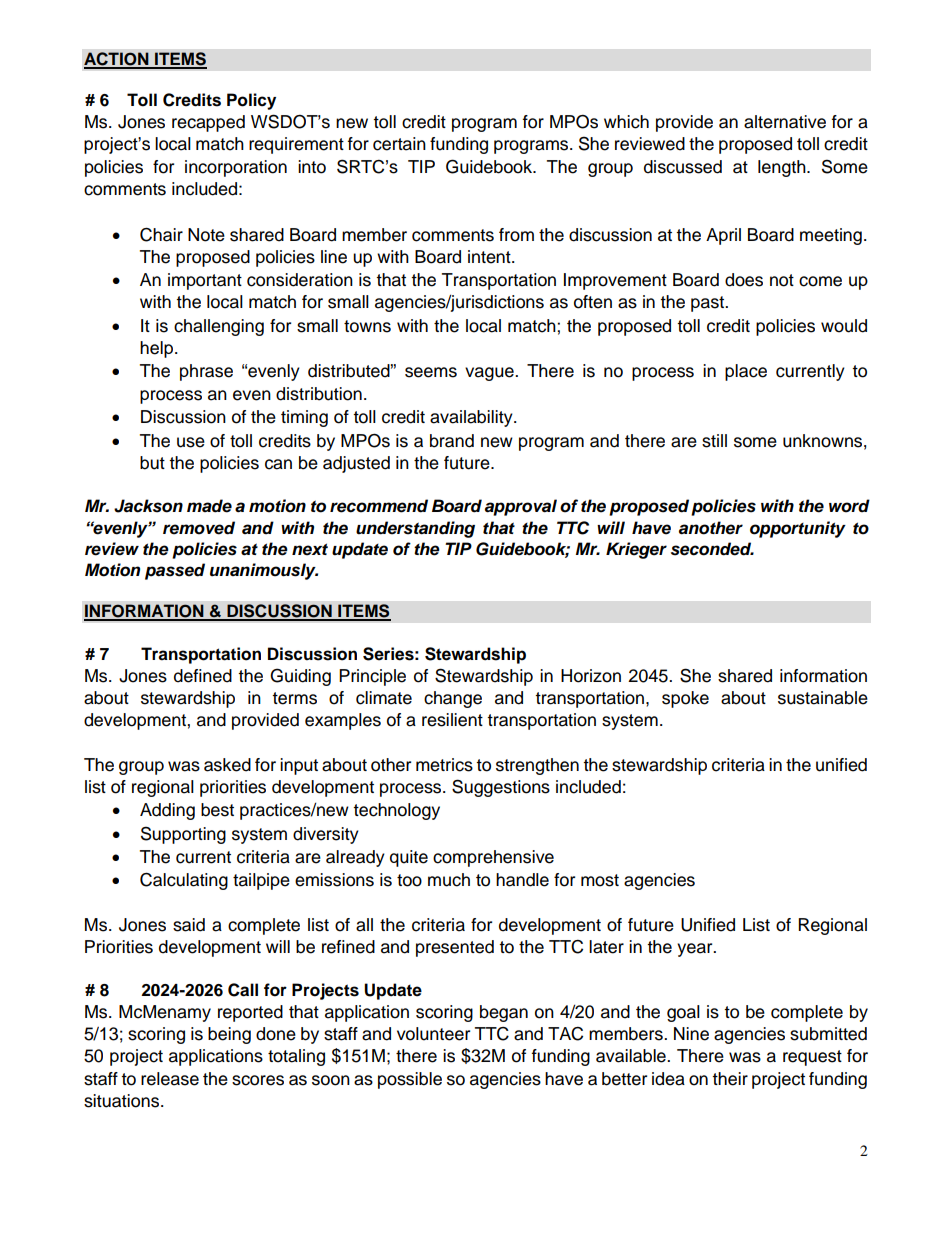 This image has width=952, height=1233. Describe the element at coordinates (493, 858) in the image. I see `comprehensive` at that location.
